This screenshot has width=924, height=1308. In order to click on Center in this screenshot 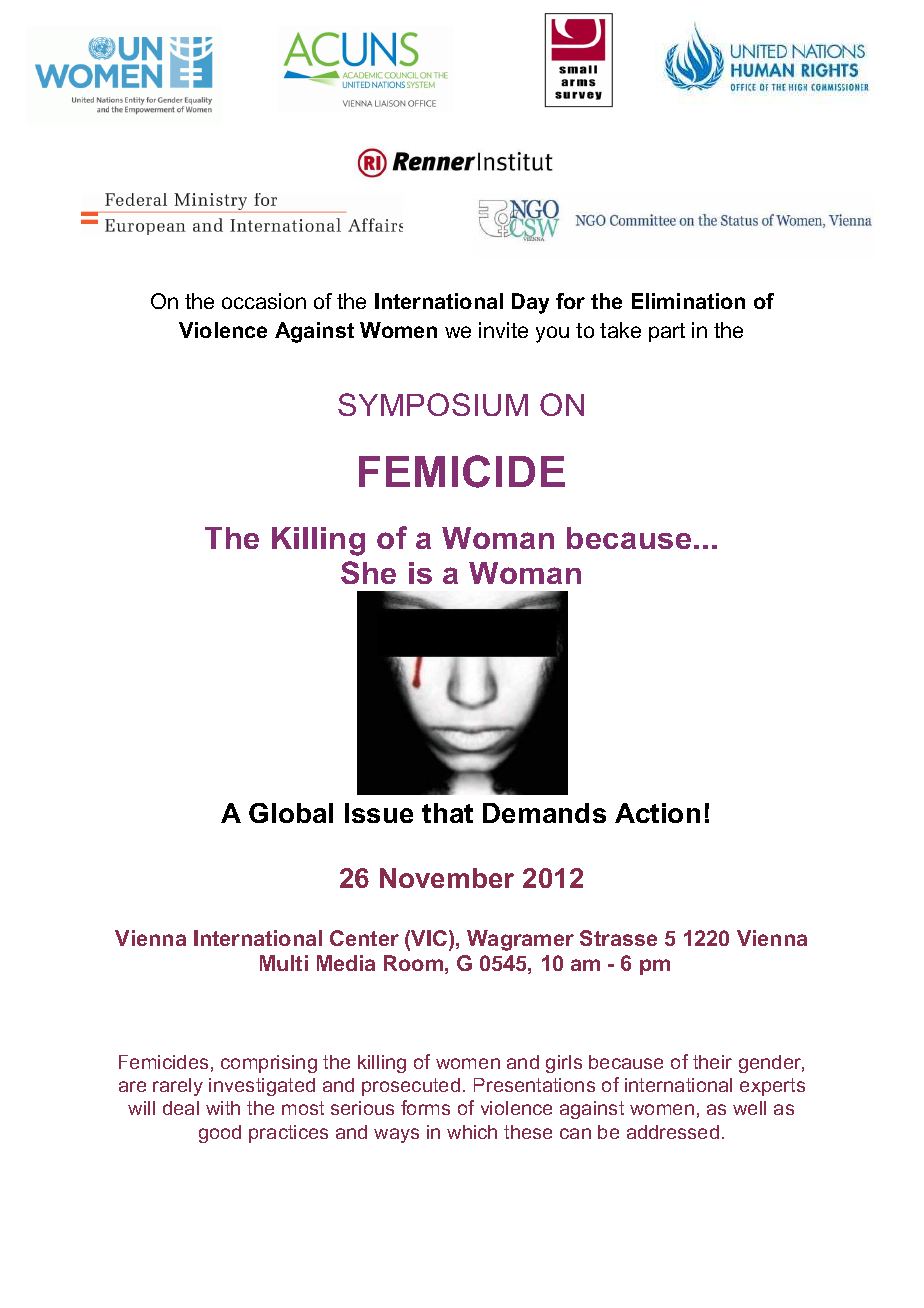, I will do `click(364, 938)`.
